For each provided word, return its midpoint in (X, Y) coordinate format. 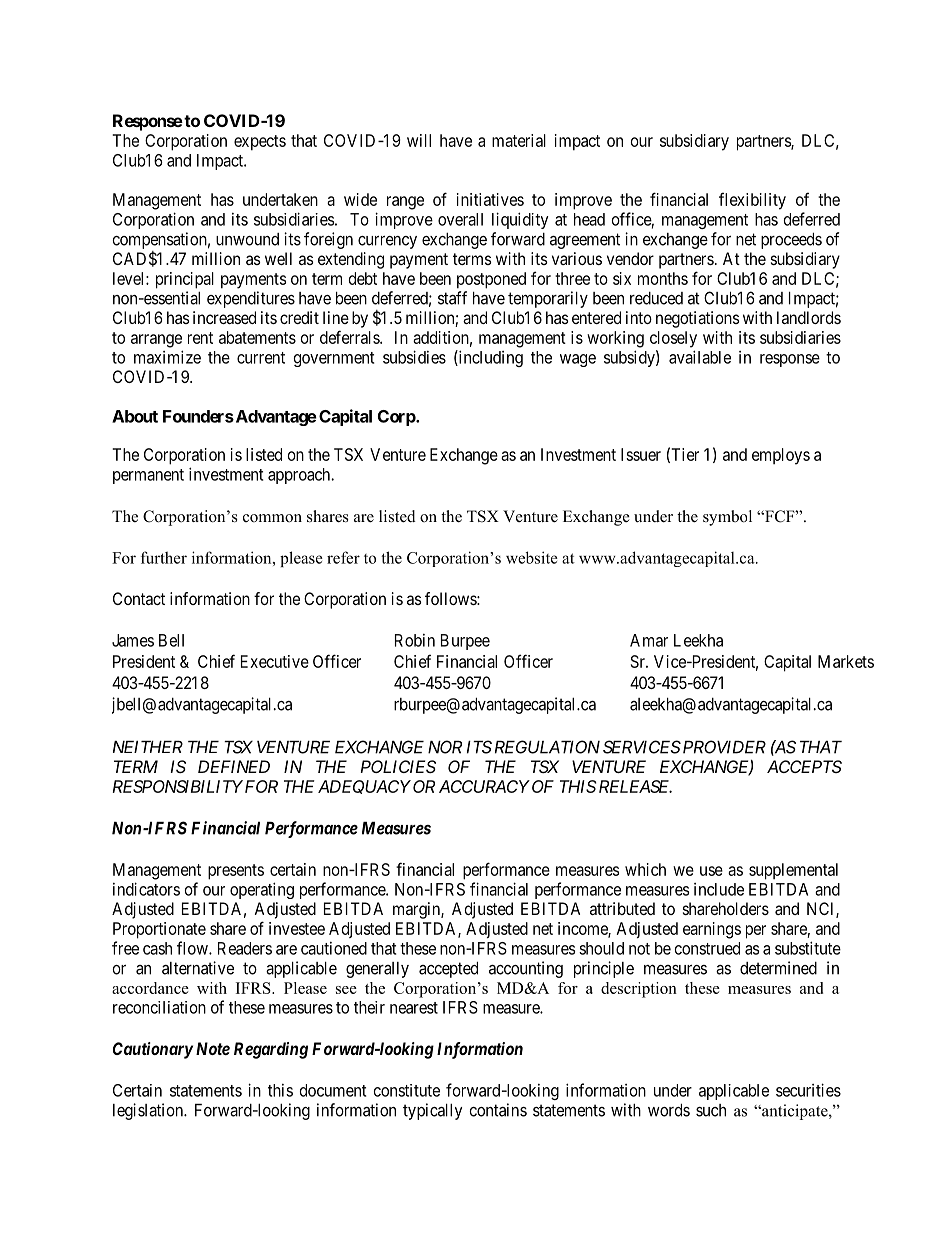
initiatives (490, 199)
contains (498, 1110)
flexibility (752, 201)
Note (213, 1048)
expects (260, 143)
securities (808, 1090)
